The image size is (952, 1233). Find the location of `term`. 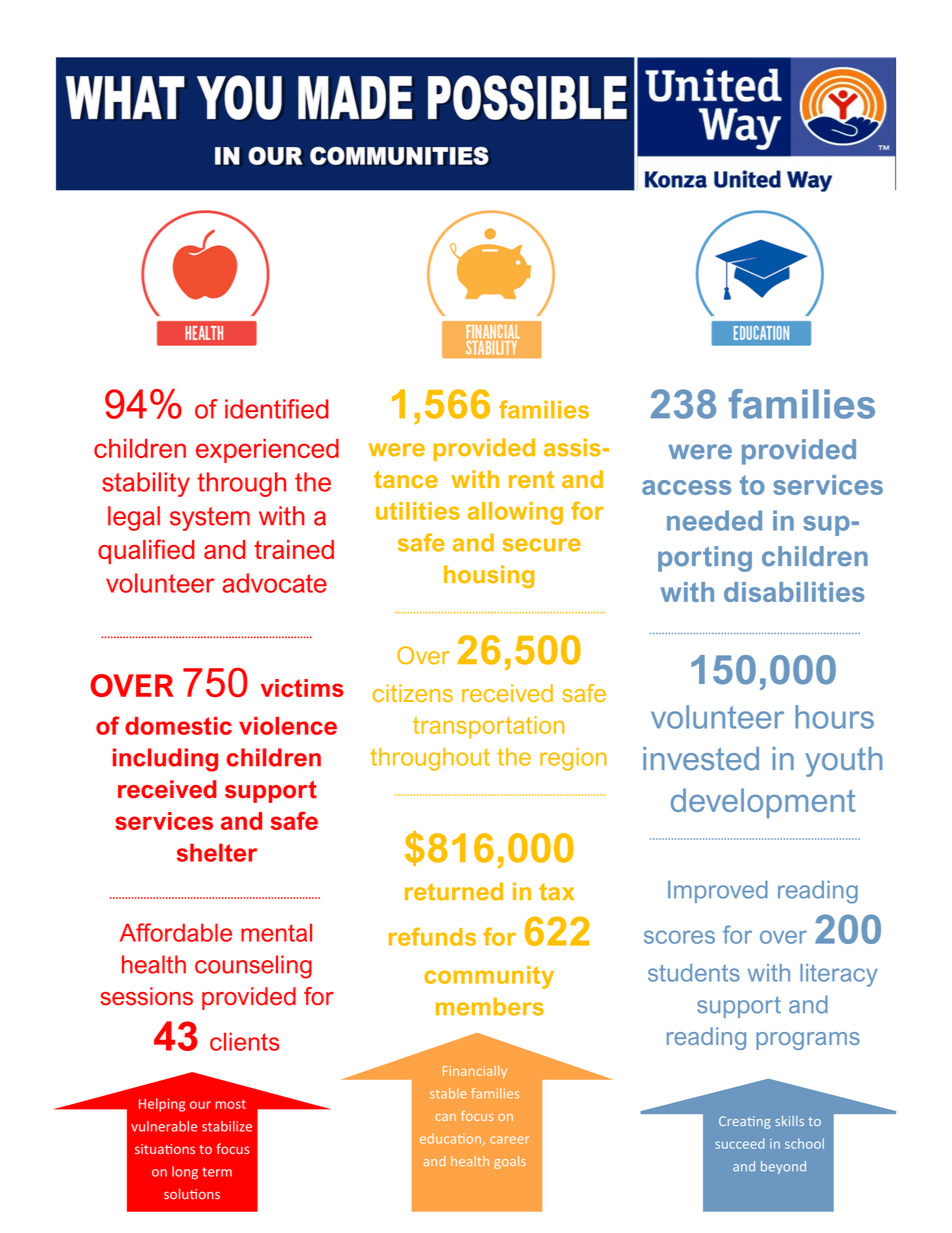

term is located at coordinates (217, 1172).
